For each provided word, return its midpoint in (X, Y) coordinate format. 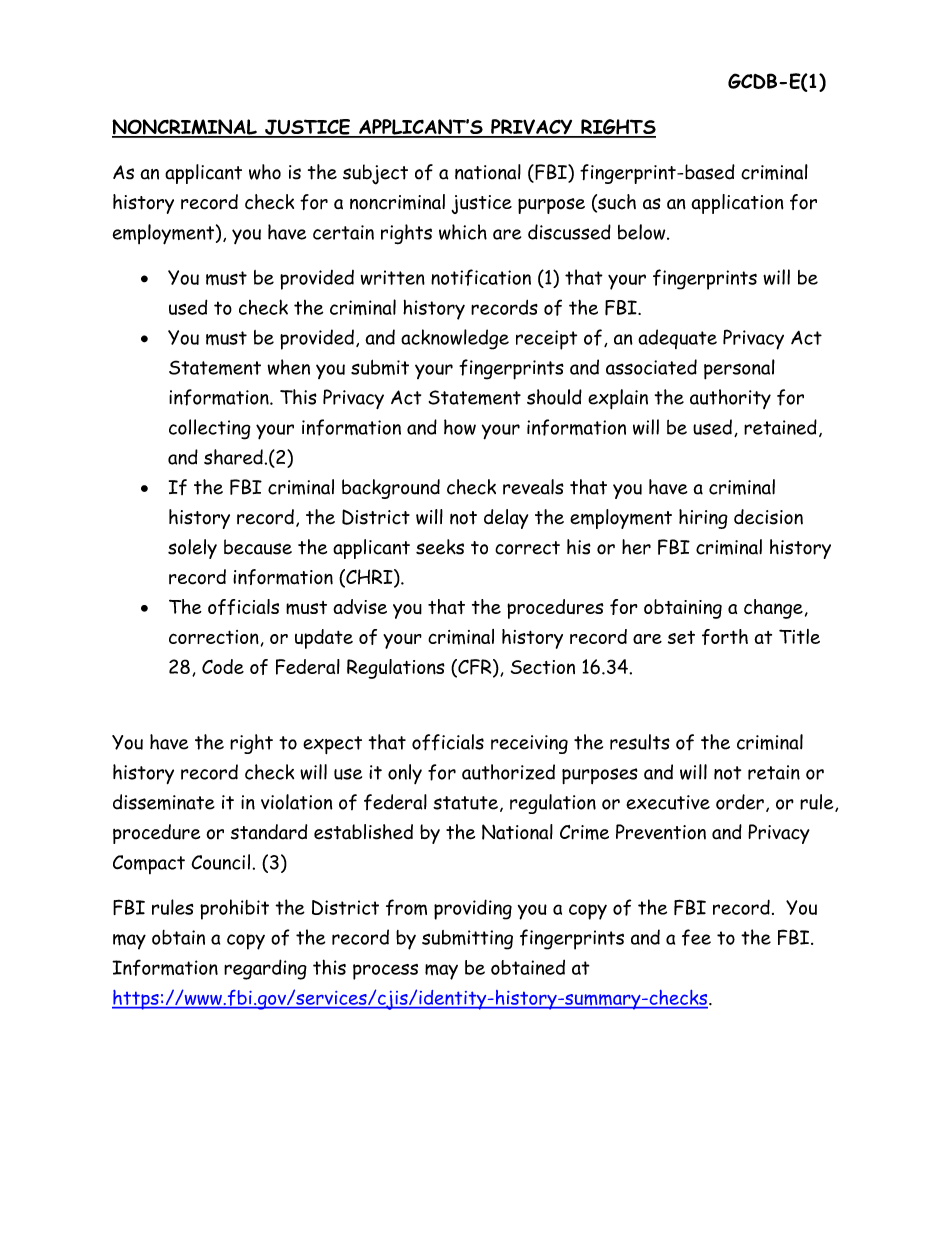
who (265, 172)
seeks (440, 547)
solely (192, 549)
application (737, 204)
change (773, 609)
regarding (265, 969)
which (463, 232)
